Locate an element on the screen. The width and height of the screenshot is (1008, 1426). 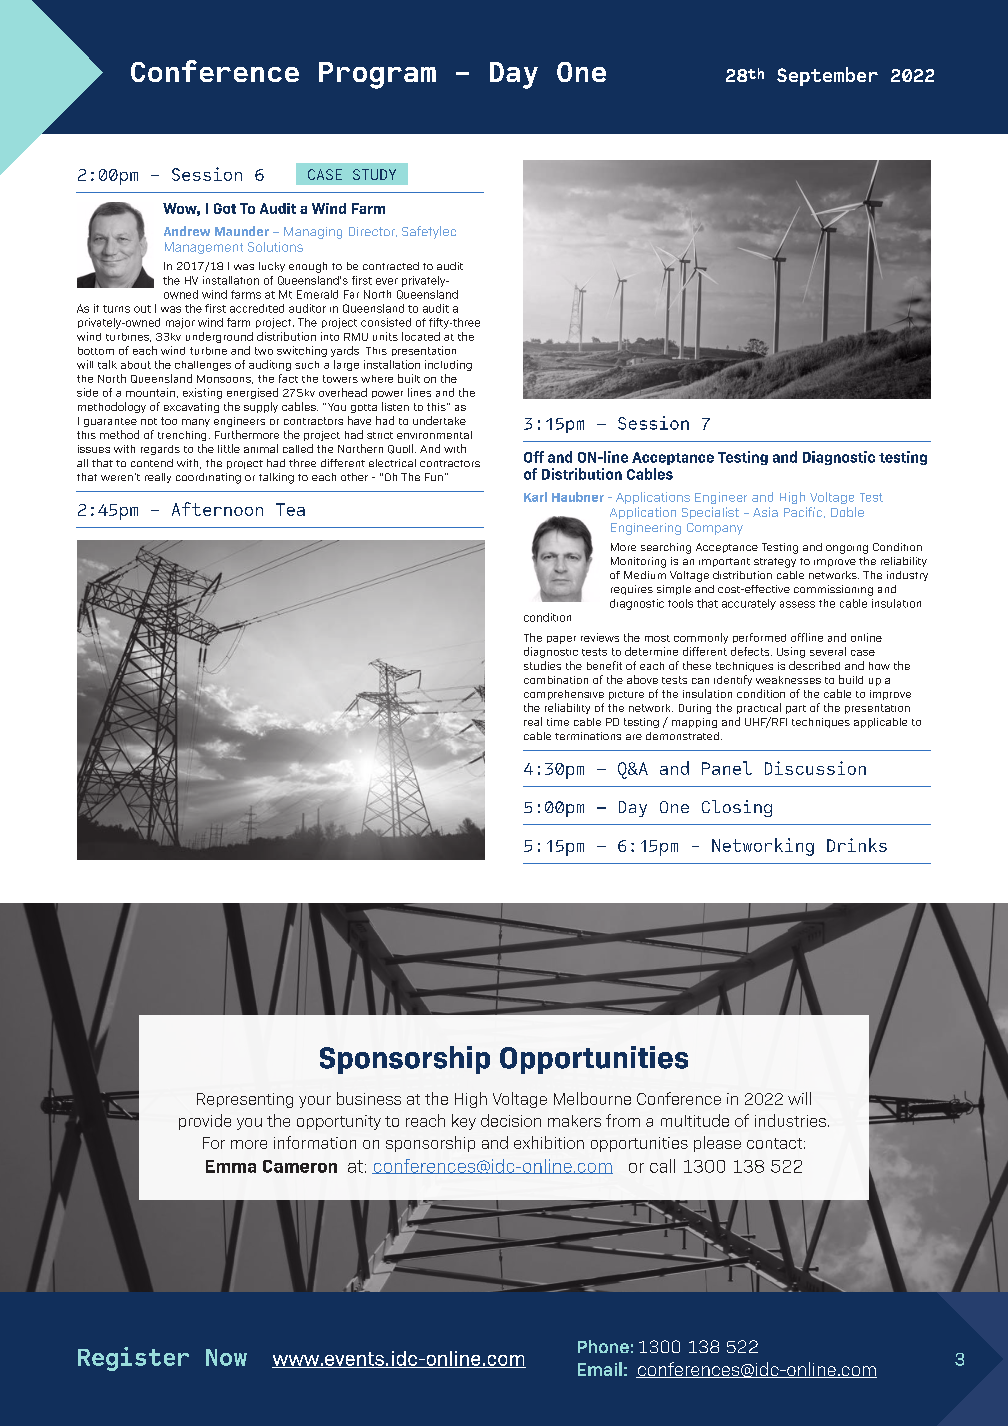
Email is located at coordinates (600, 1369).
